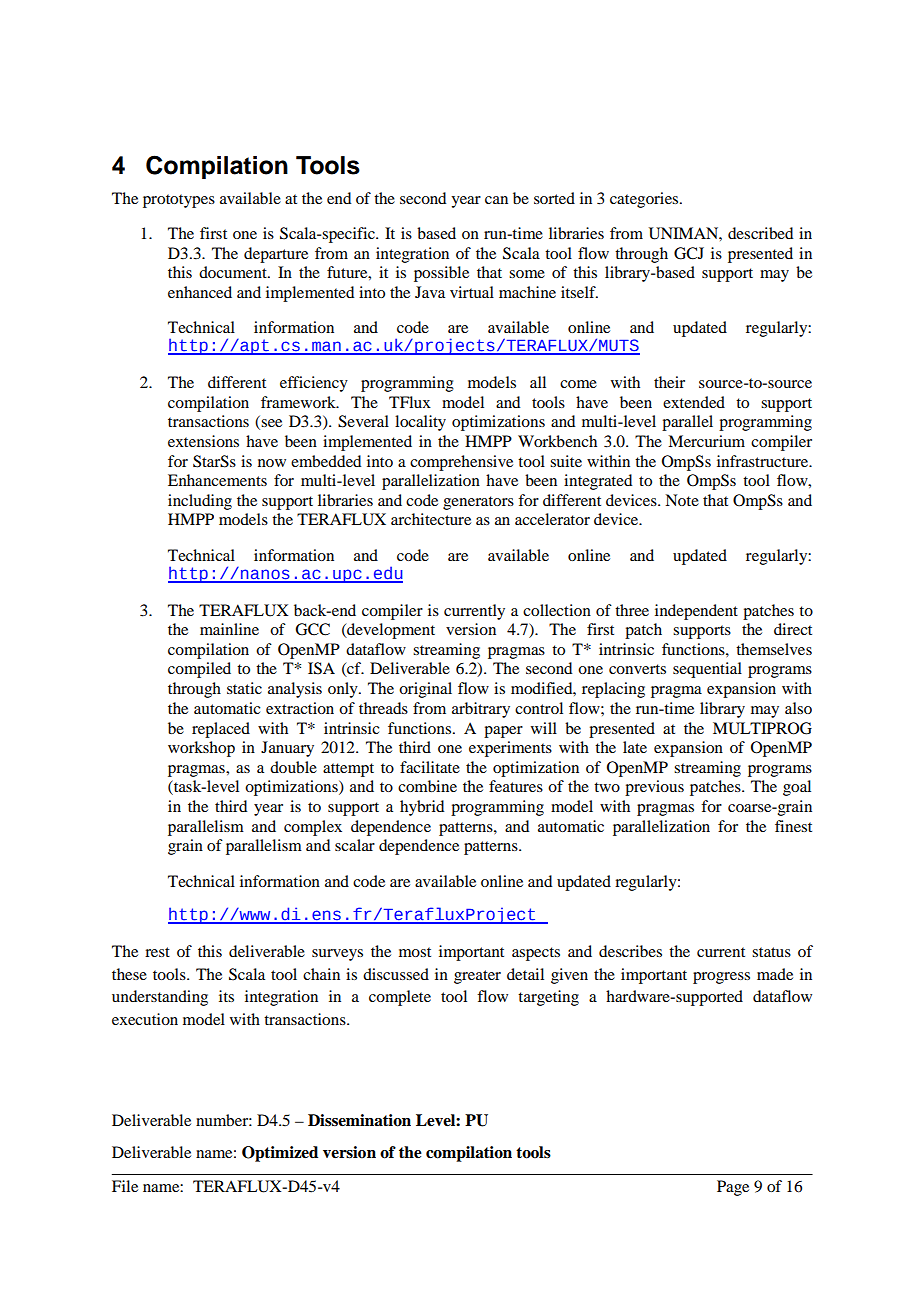 The image size is (924, 1308). I want to click on described, so click(760, 233).
